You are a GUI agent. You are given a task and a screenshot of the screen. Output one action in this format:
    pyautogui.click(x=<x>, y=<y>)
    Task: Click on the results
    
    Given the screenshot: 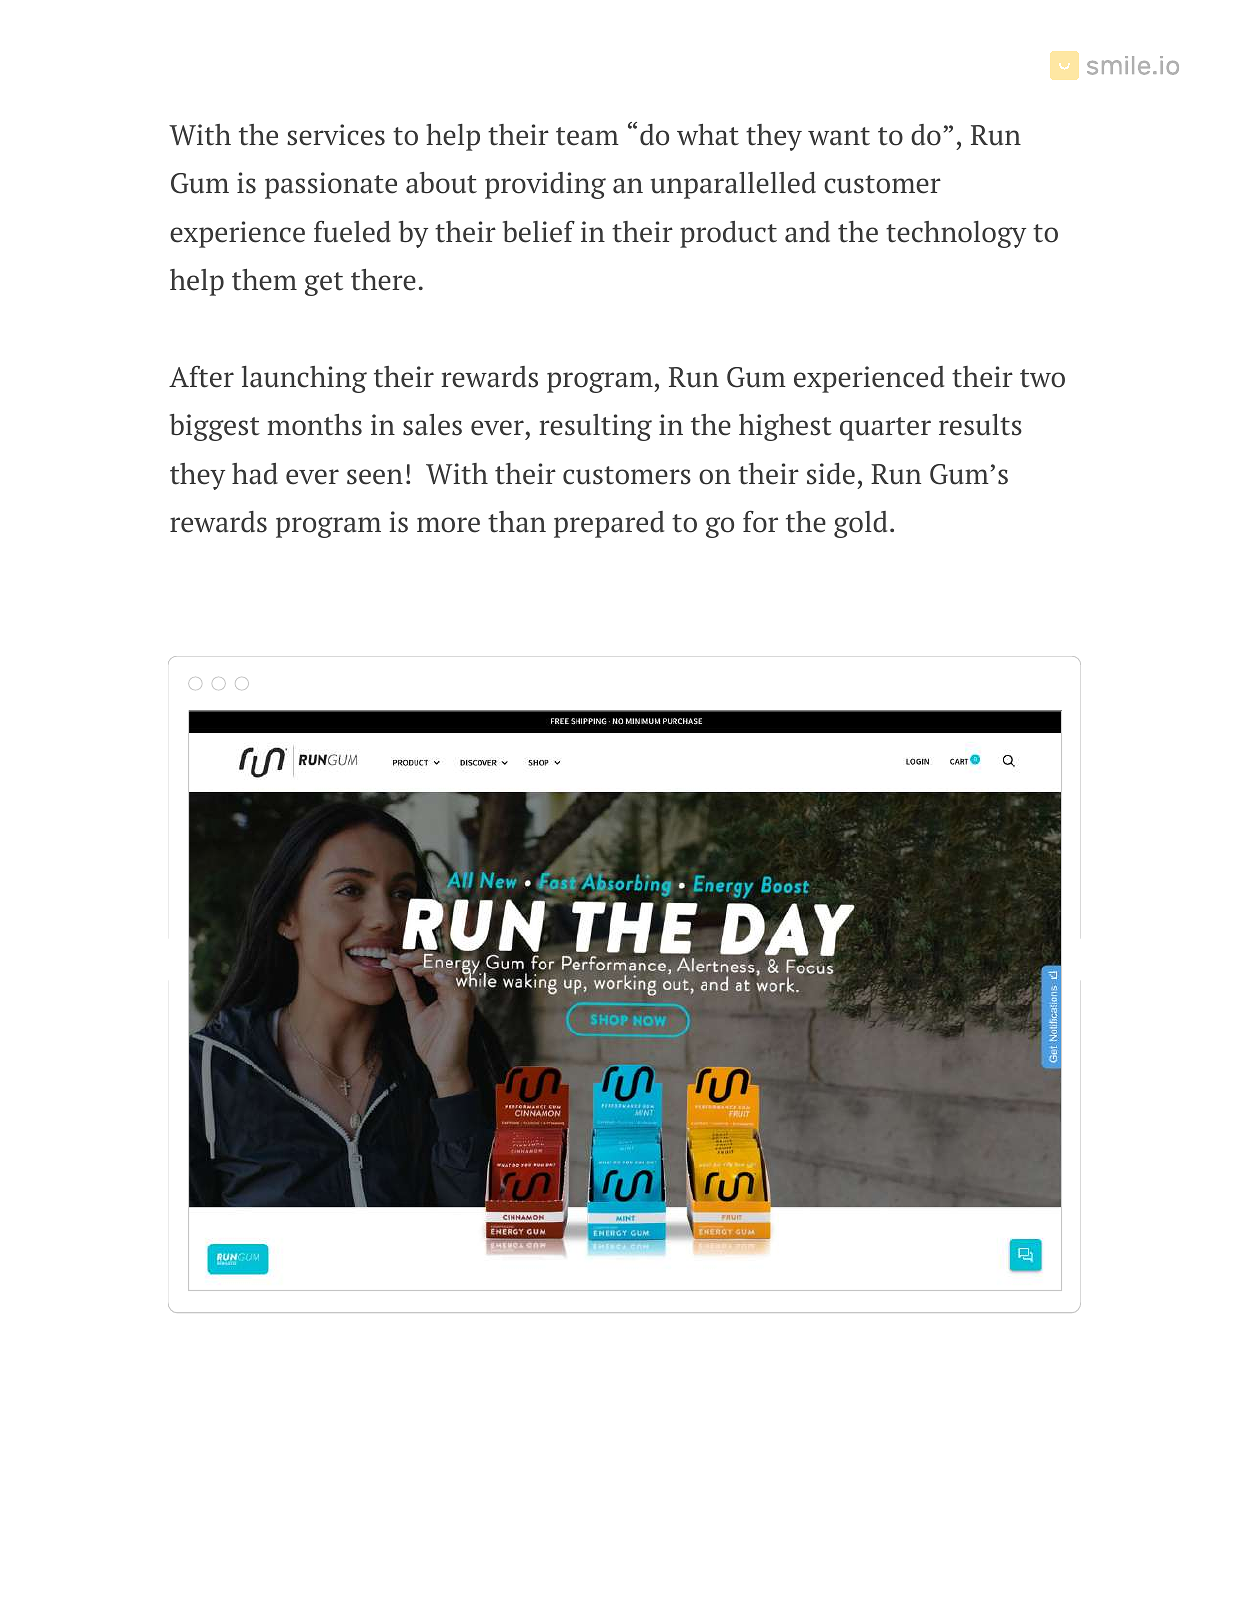 What is the action you would take?
    pyautogui.click(x=980, y=425)
